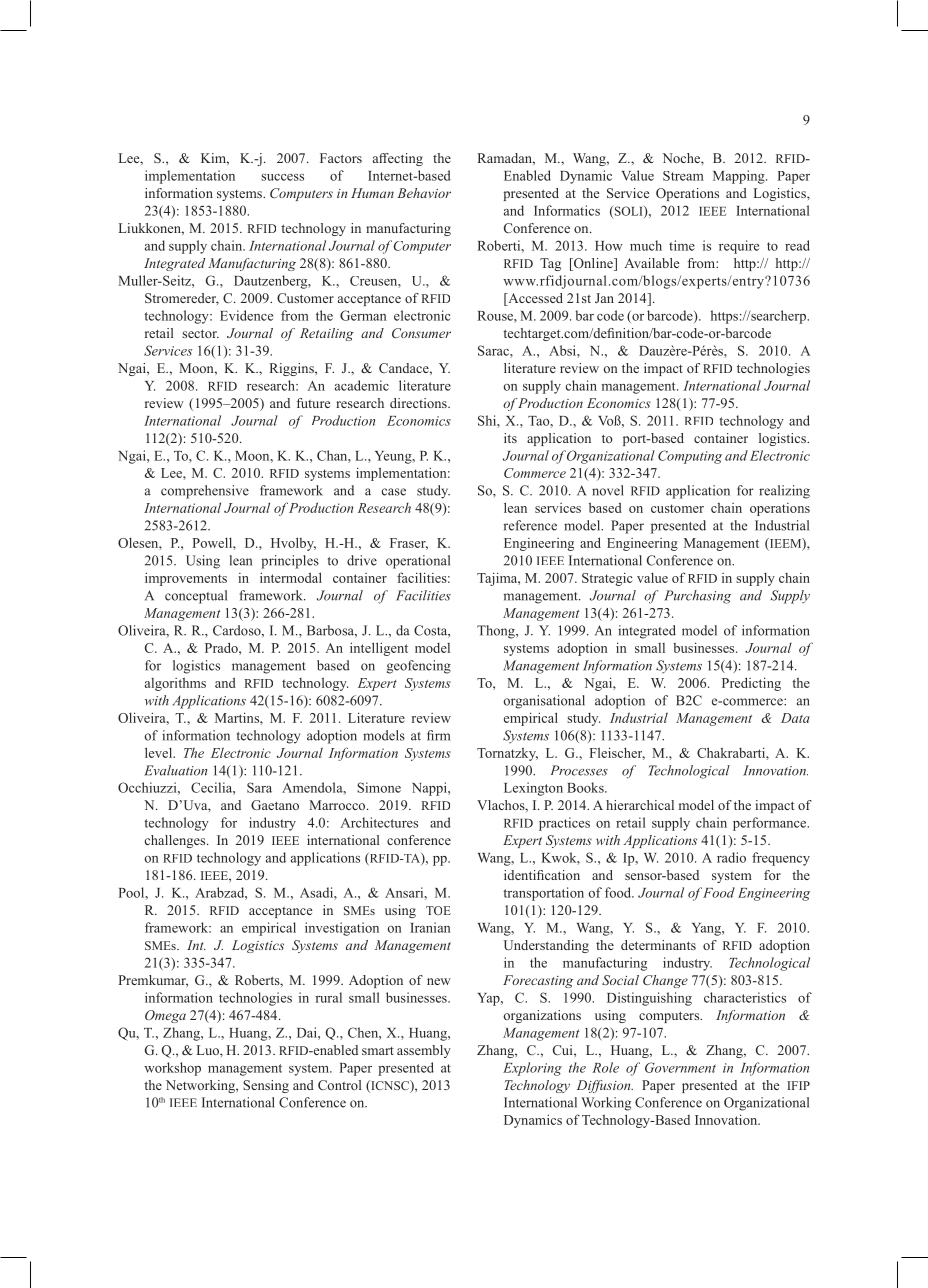  What do you see at coordinates (438, 735) in the screenshot?
I see `firm` at bounding box center [438, 735].
